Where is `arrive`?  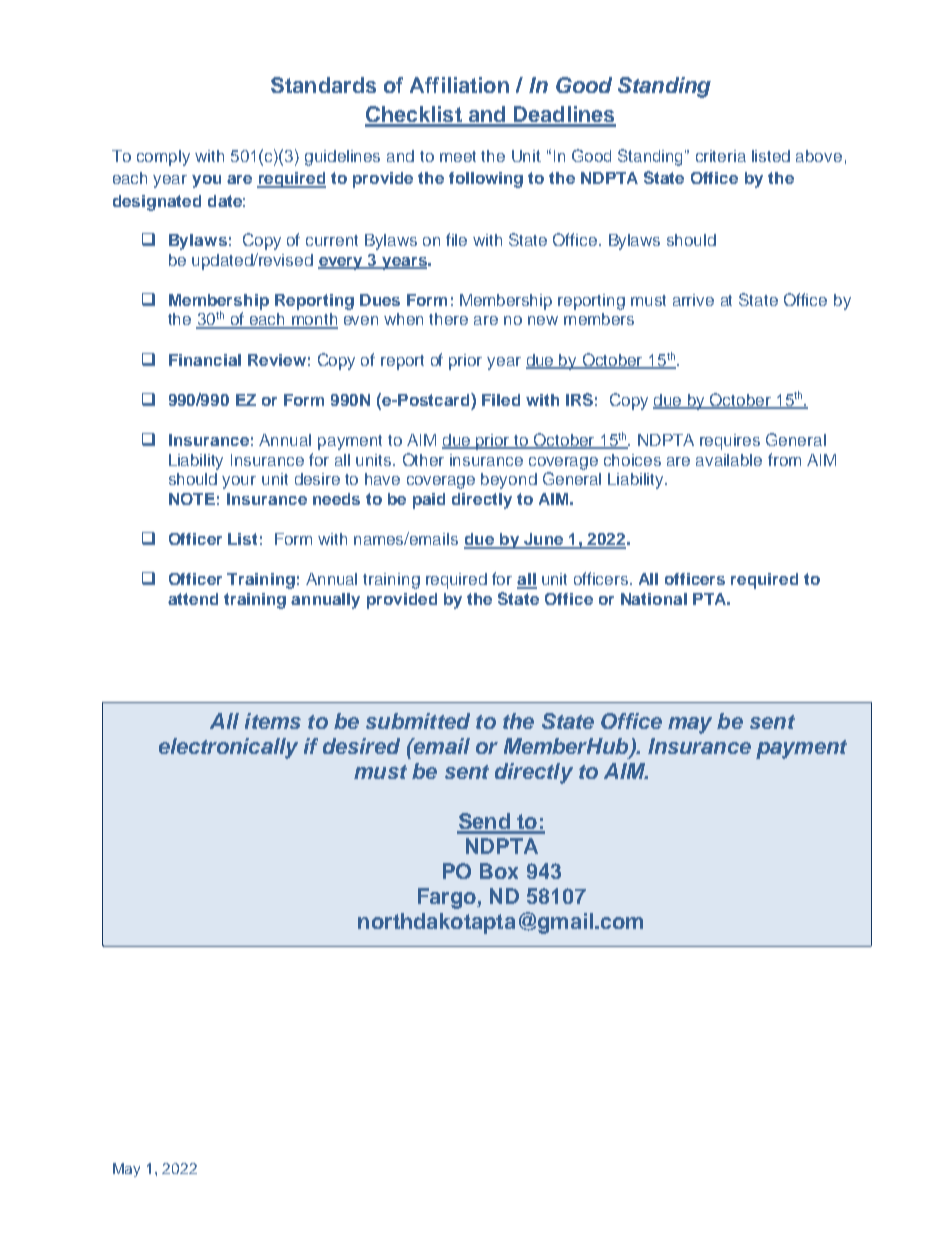 arrive is located at coordinates (693, 300).
